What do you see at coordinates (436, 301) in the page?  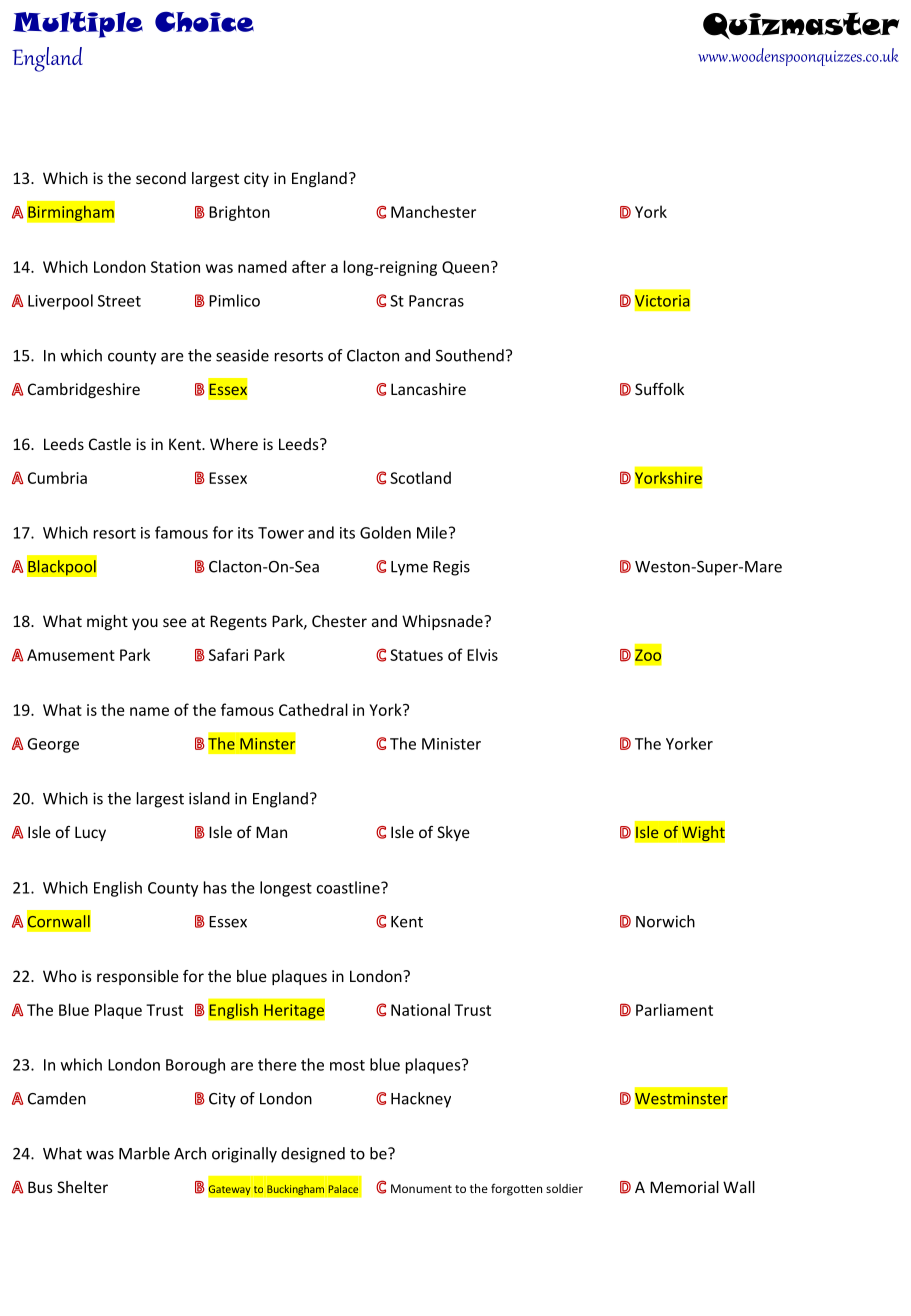 I see `Pancras` at bounding box center [436, 301].
